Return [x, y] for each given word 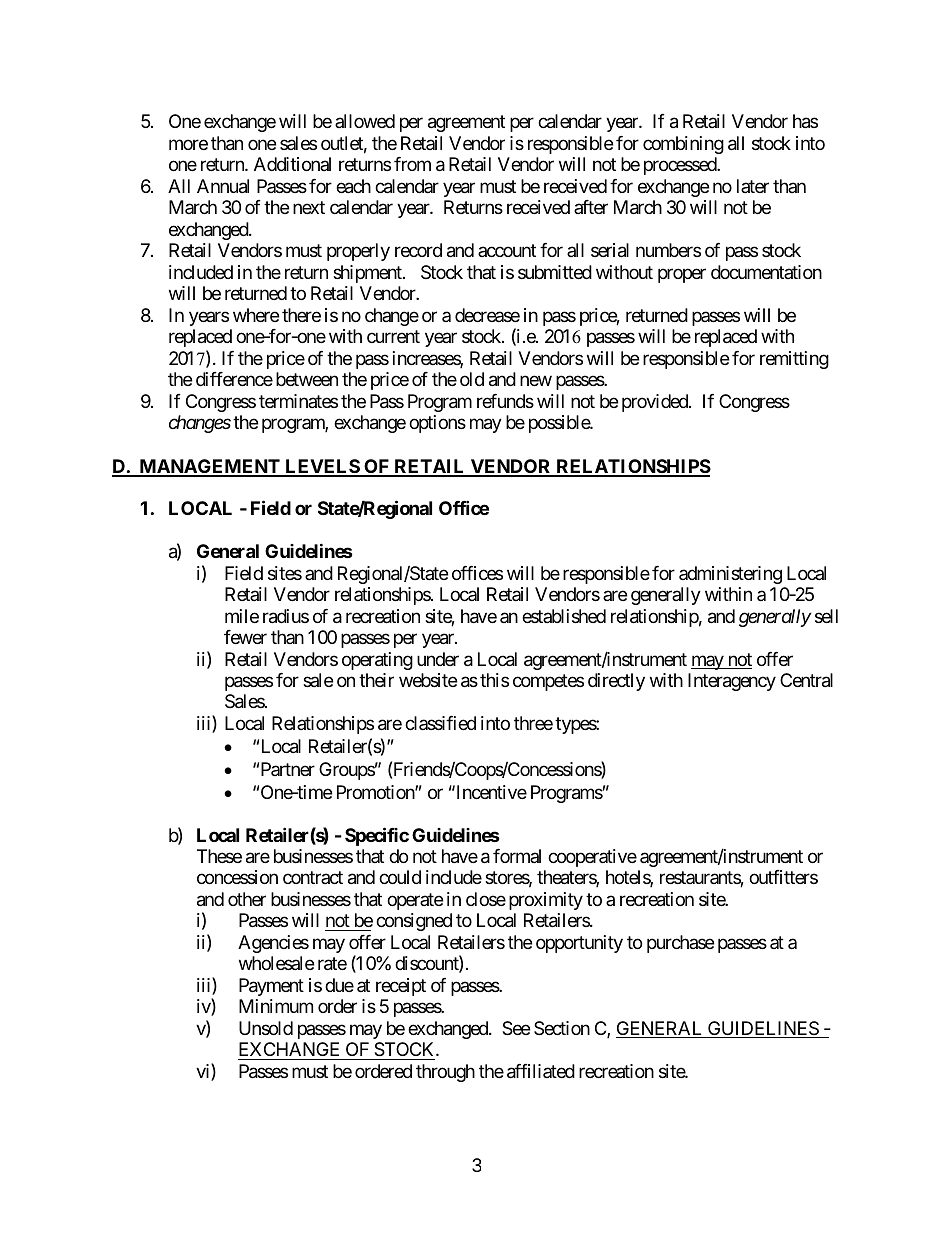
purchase [680, 944]
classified [440, 723]
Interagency [732, 682]
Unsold [266, 1028]
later [753, 186]
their [376, 680]
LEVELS [322, 467]
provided [656, 403]
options [437, 424]
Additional [292, 164]
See [516, 1028]
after [591, 207]
